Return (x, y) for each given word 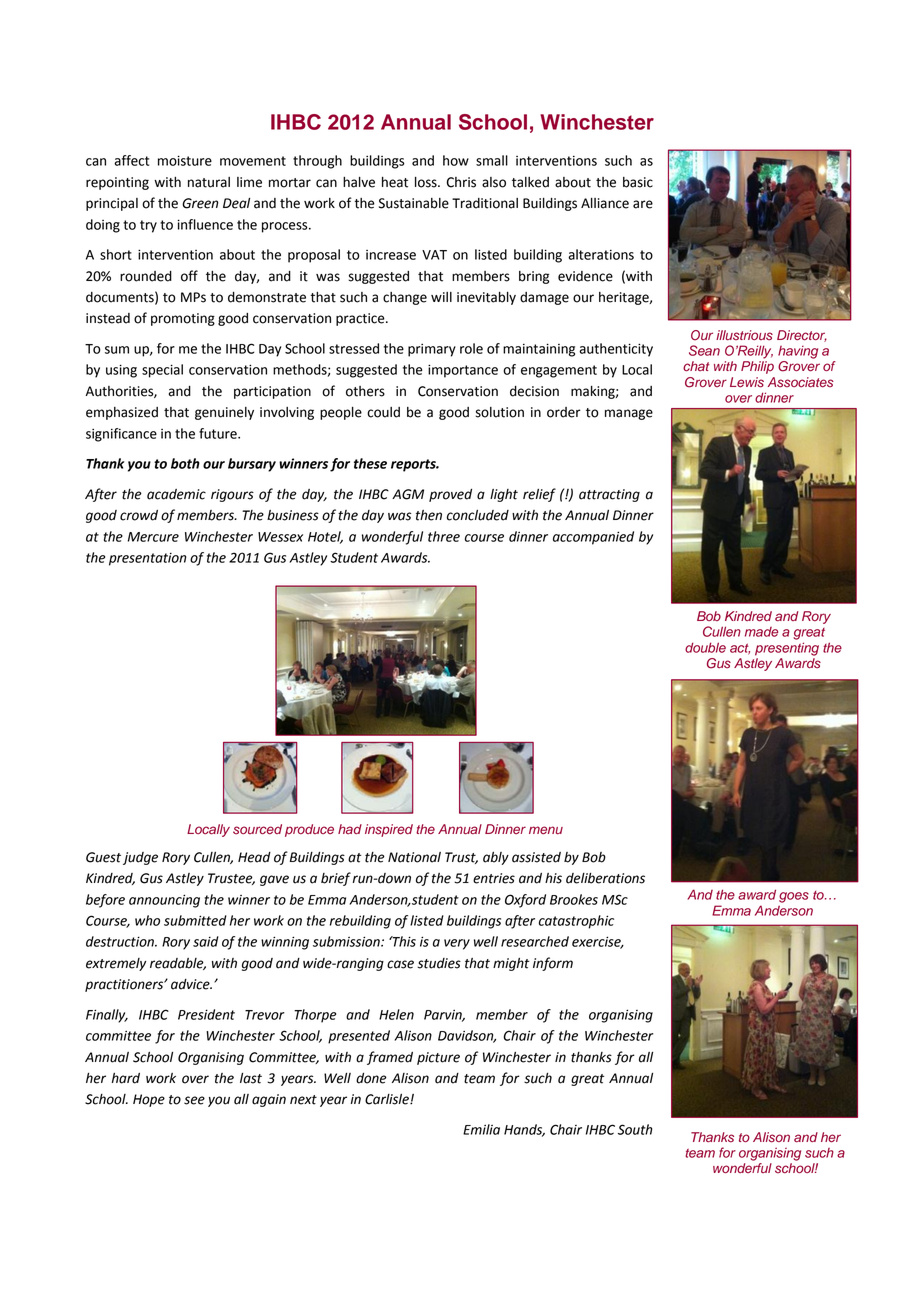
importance (463, 371)
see (194, 1100)
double (705, 647)
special (162, 371)
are (643, 204)
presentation (148, 559)
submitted (195, 920)
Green (200, 203)
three (444, 536)
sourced (257, 829)
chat (696, 366)
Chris (461, 182)
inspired (389, 830)
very (457, 944)
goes (794, 897)
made (761, 632)
